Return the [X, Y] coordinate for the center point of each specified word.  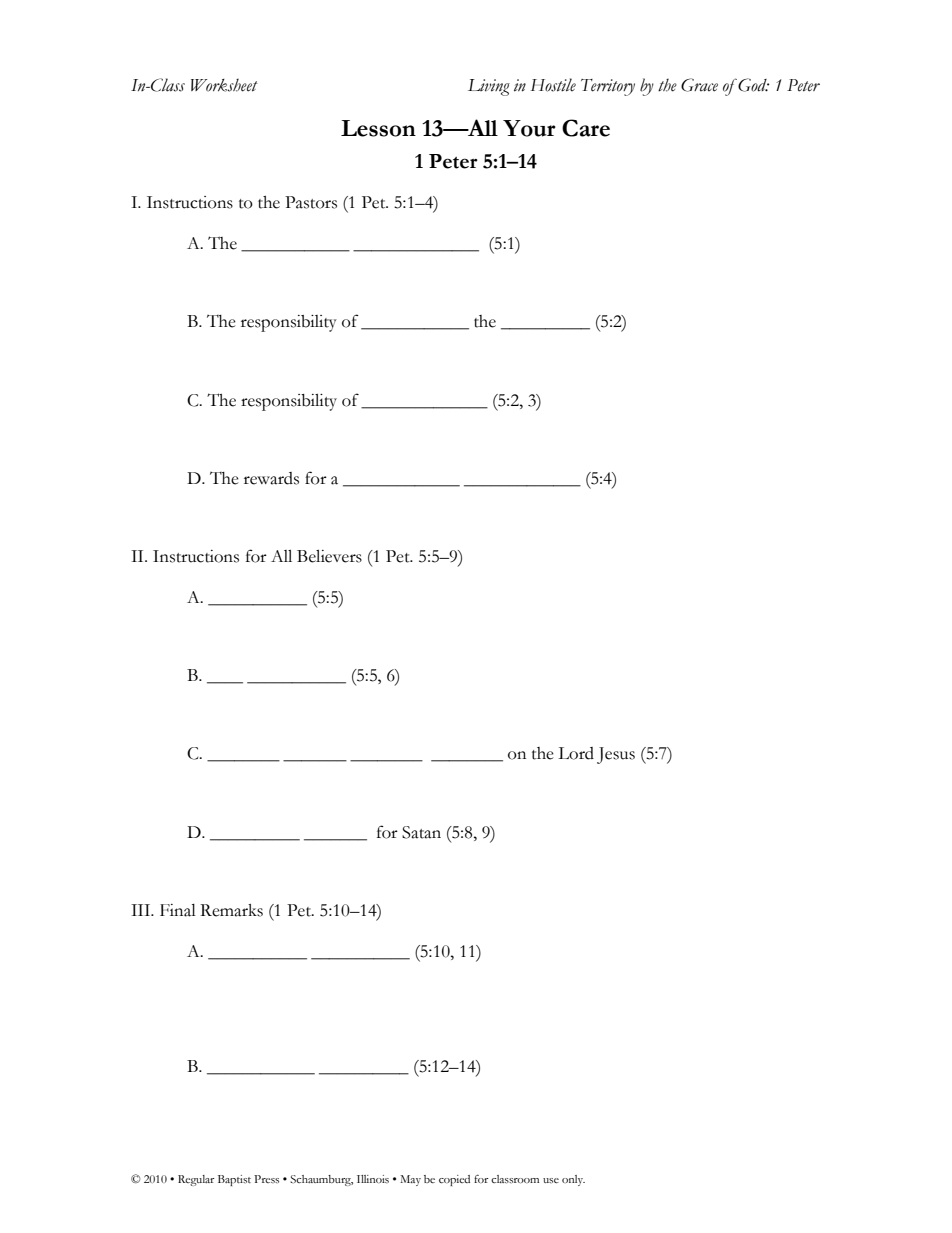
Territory [608, 87]
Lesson [378, 128]
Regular [196, 1180]
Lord [576, 753]
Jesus [616, 755]
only [573, 1180]
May [410, 1180]
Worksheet [224, 85]
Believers [329, 556]
